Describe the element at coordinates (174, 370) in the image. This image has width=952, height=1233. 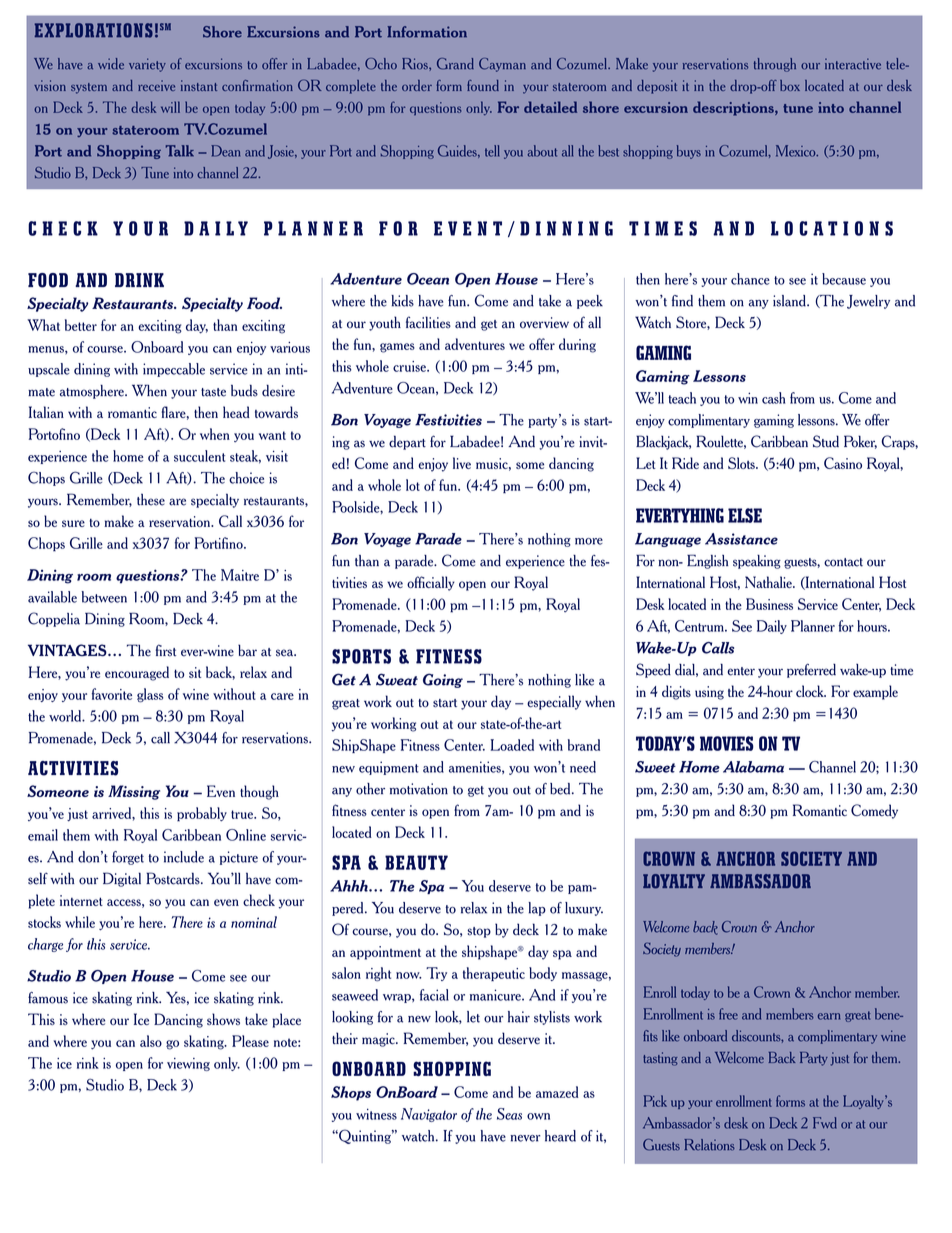
I see `impeccable` at that location.
